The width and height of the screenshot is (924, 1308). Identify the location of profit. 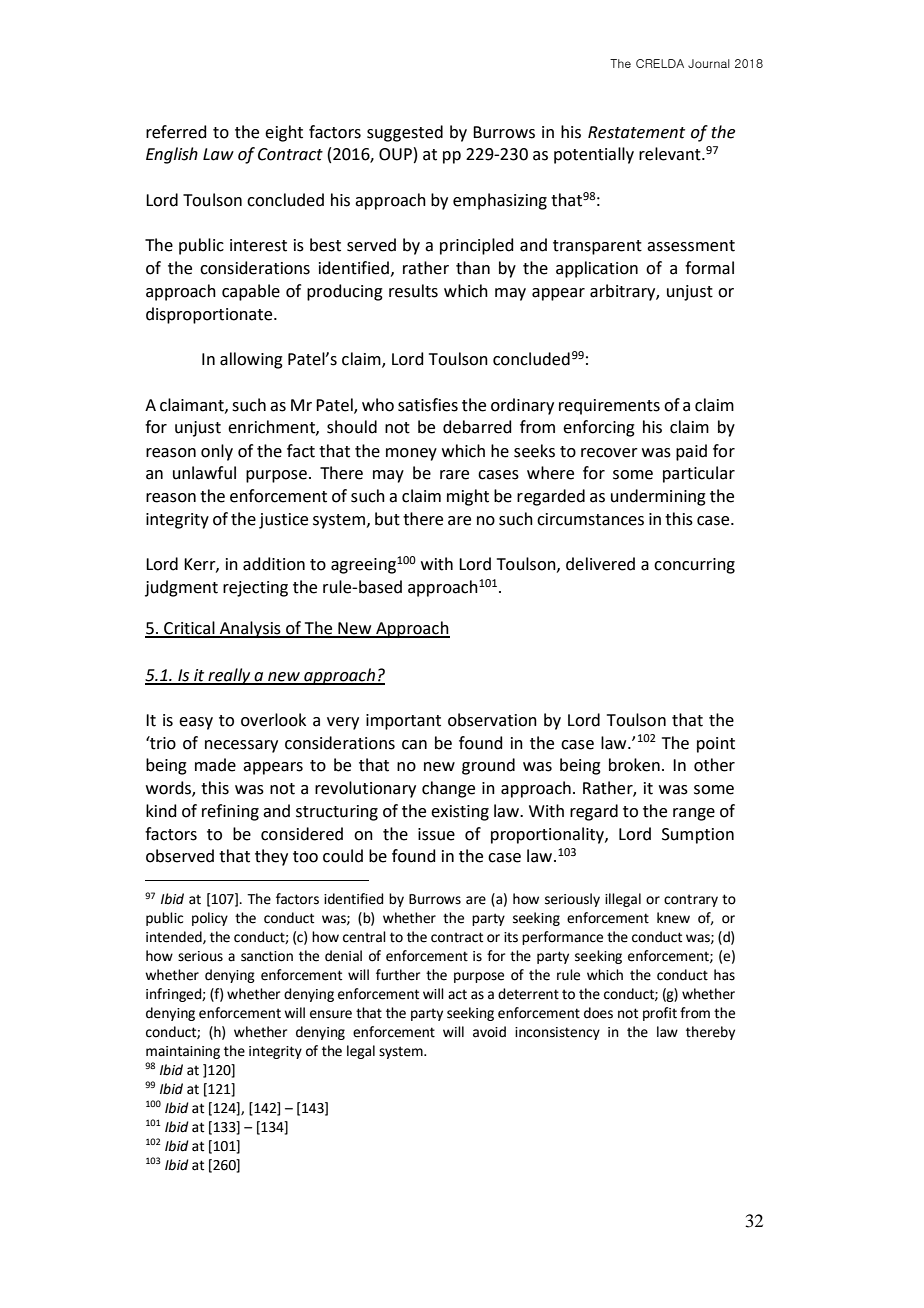
(660, 1014).
